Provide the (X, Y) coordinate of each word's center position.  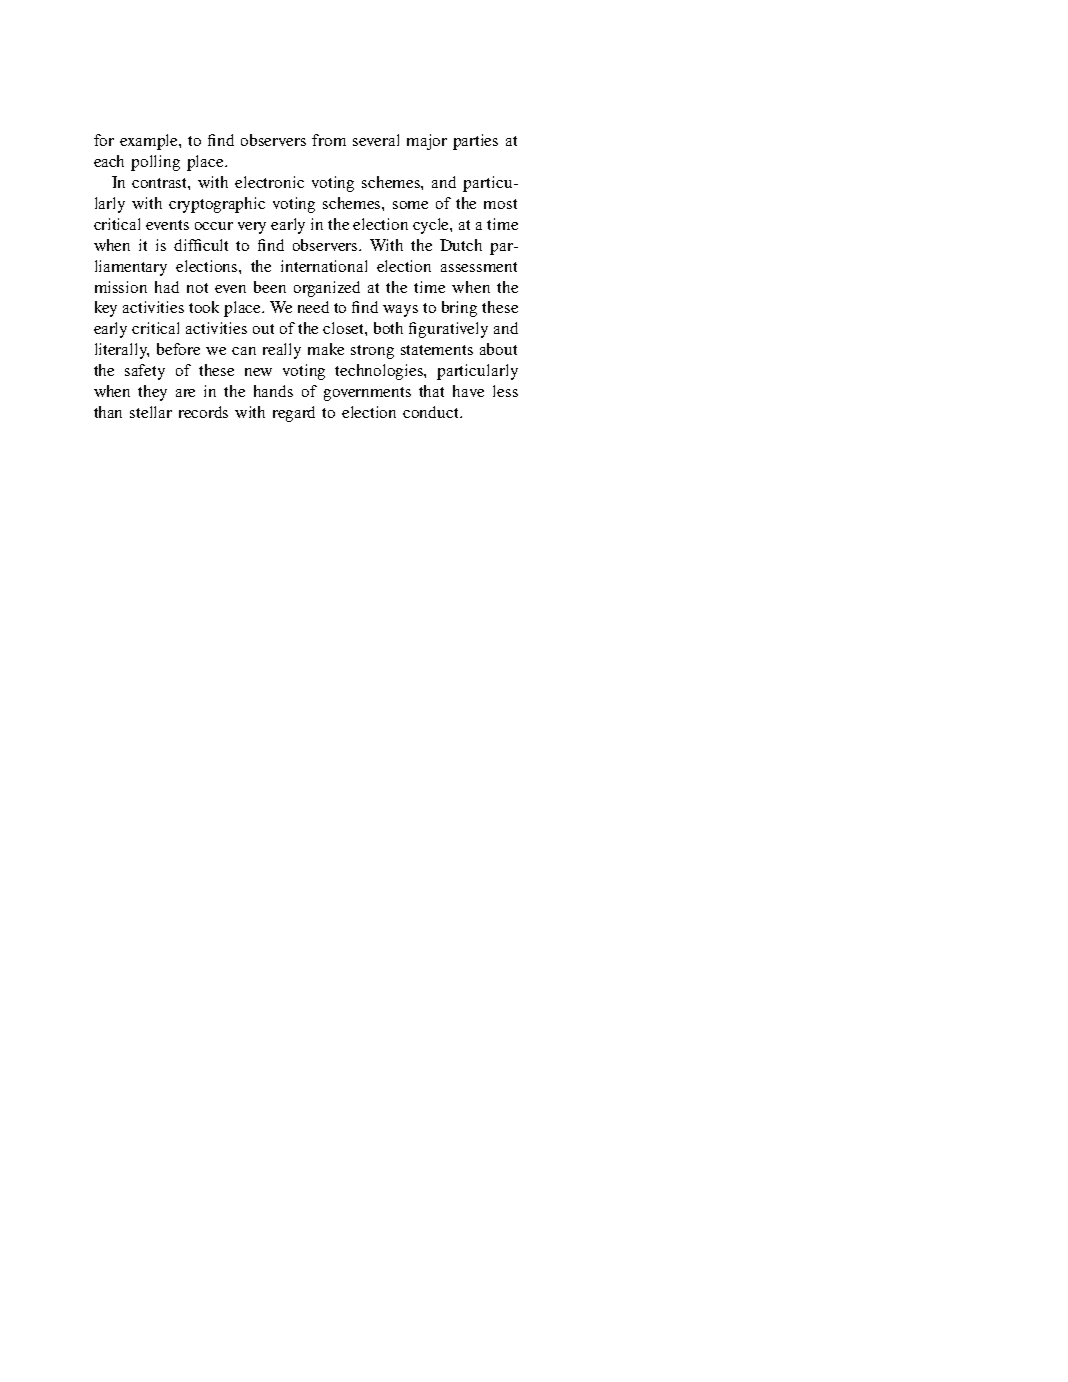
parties (475, 142)
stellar (151, 412)
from (329, 140)
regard (294, 414)
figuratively (448, 330)
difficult (201, 245)
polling (155, 163)
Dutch (461, 245)
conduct (432, 412)
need (313, 307)
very (252, 228)
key (106, 309)
